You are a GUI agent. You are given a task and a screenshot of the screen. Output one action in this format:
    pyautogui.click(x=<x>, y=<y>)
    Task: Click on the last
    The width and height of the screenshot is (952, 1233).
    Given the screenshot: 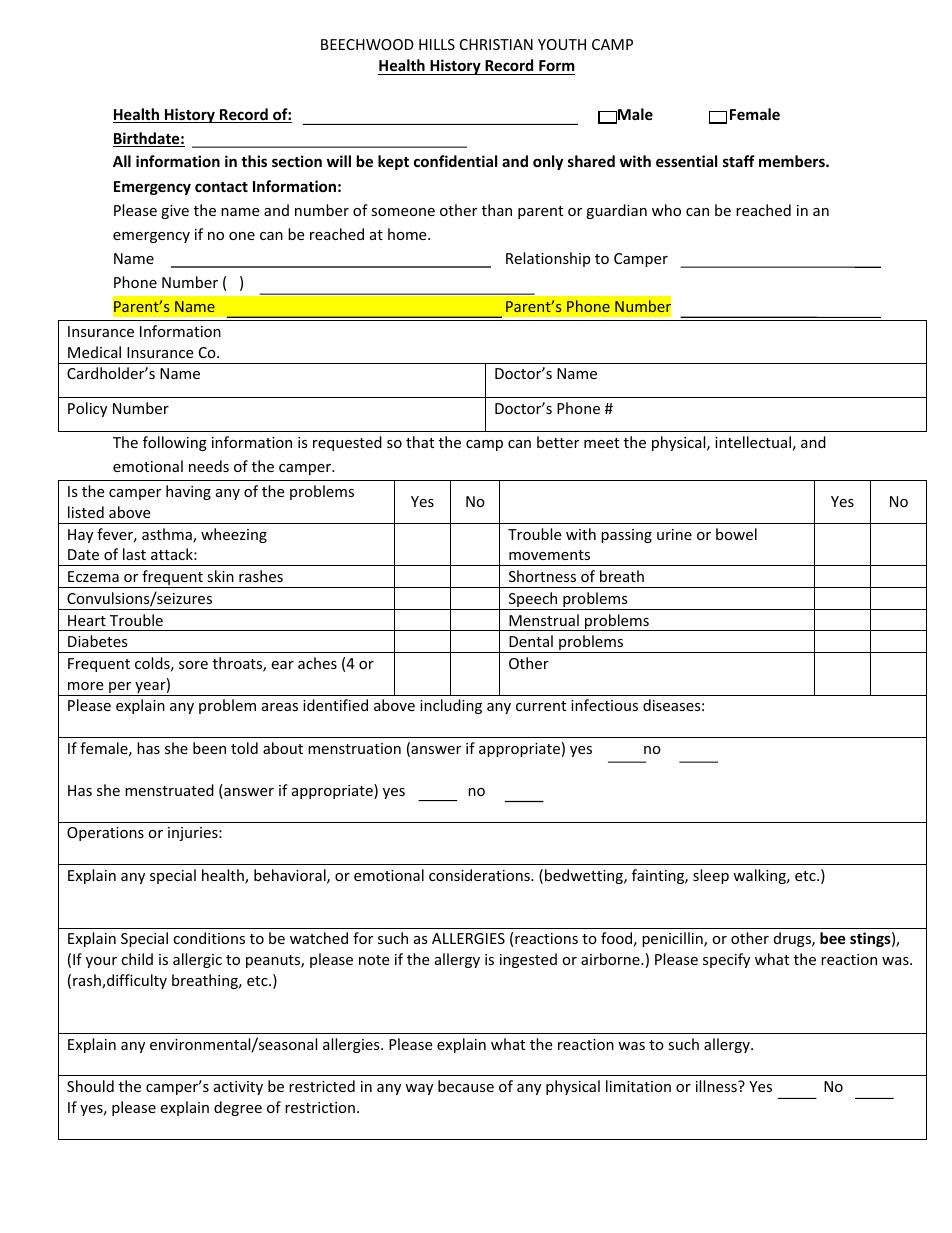 What is the action you would take?
    pyautogui.click(x=134, y=554)
